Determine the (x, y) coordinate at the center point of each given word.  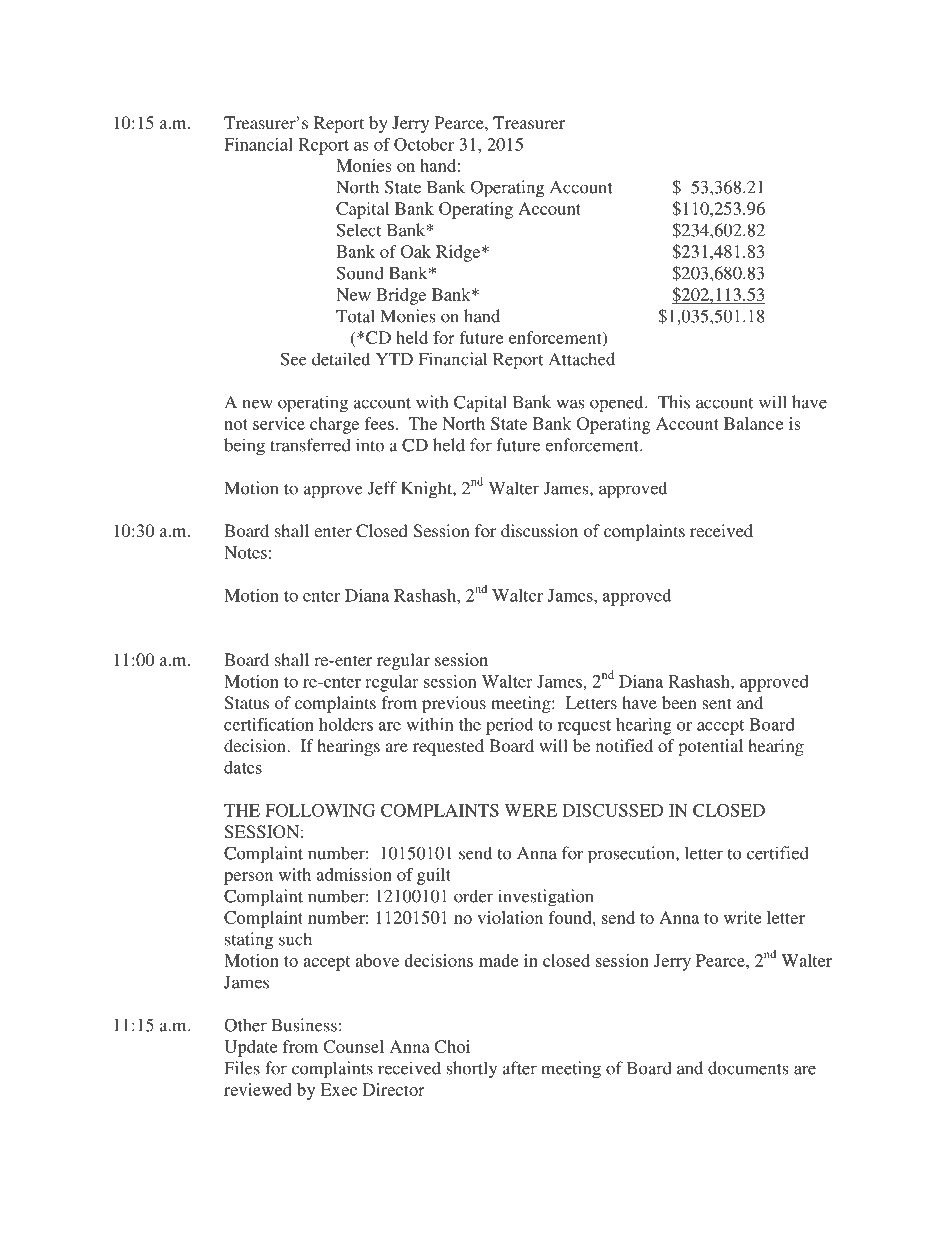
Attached (582, 359)
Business (304, 1025)
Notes (245, 552)
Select (359, 230)
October (424, 144)
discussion (539, 530)
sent (716, 703)
